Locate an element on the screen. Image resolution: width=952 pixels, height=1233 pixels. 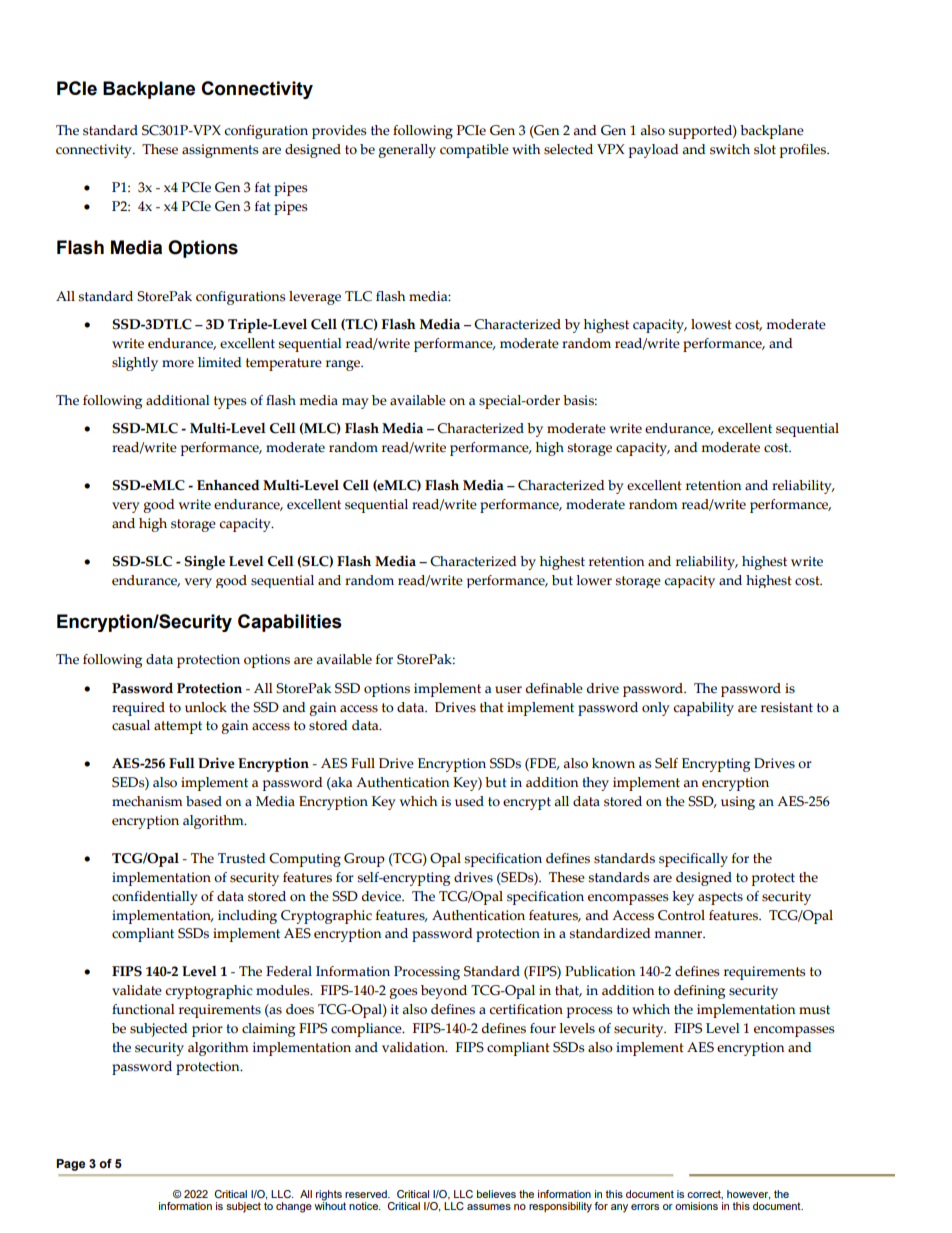
required is located at coordinates (138, 709).
